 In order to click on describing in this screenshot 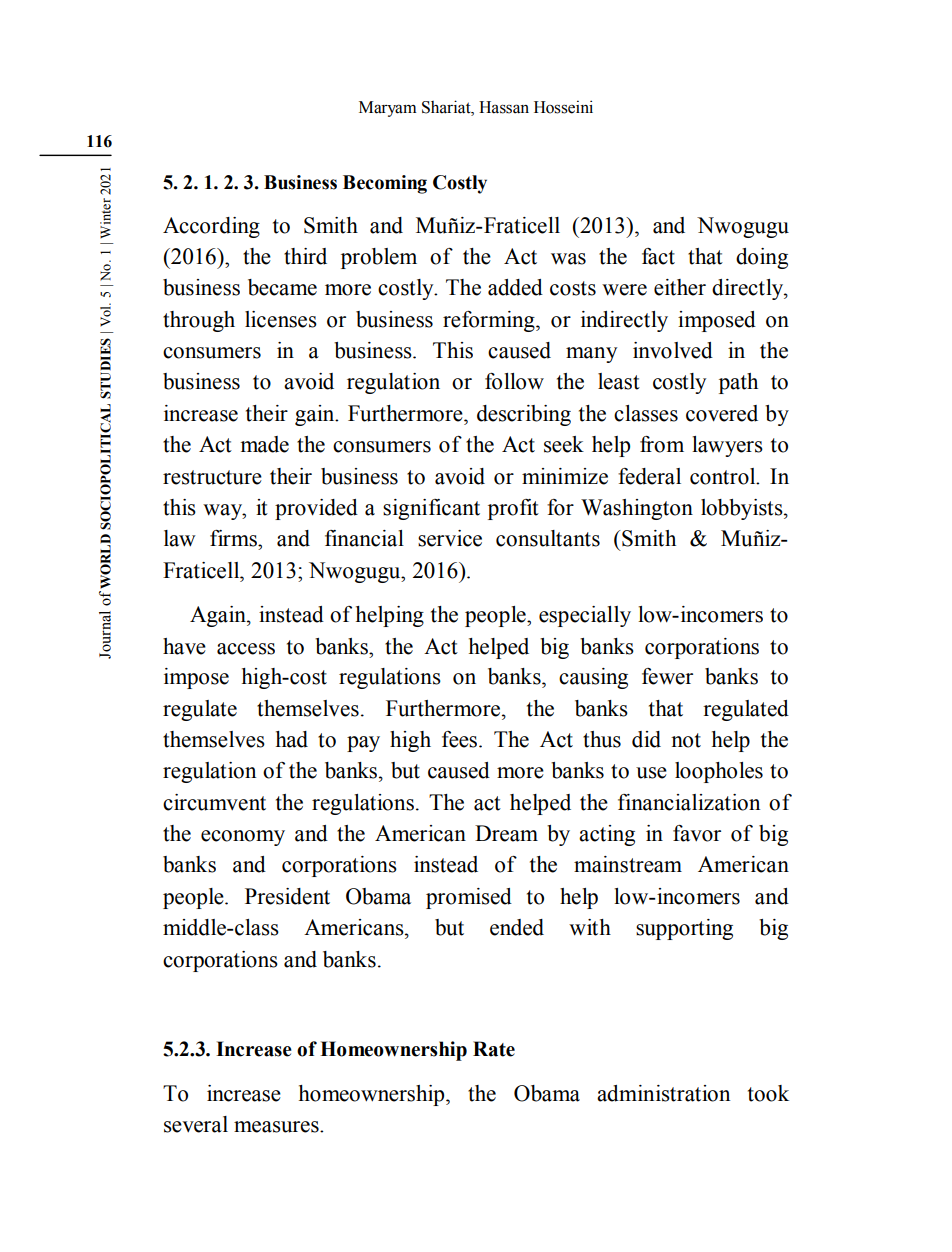, I will do `click(524, 415)`.
